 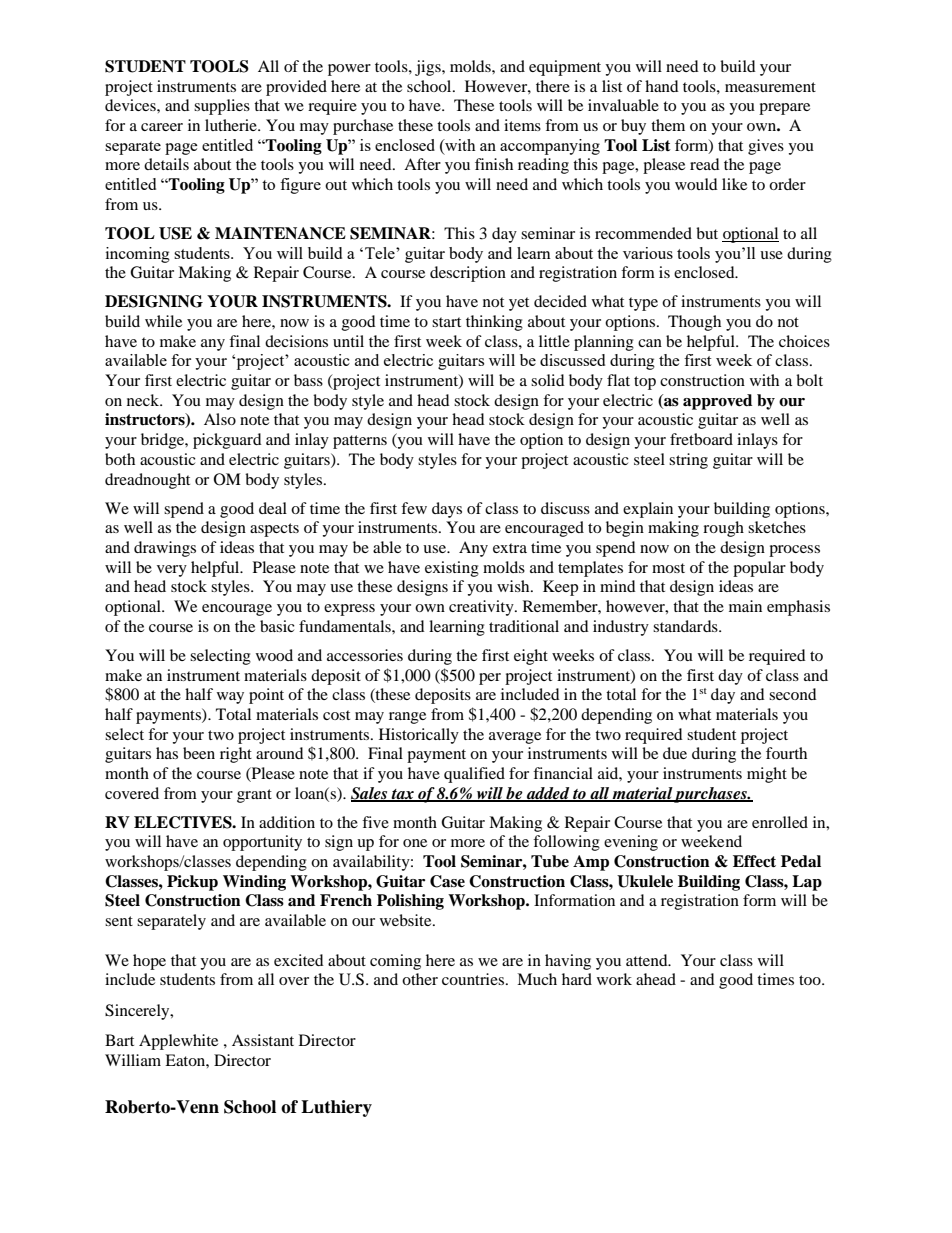 I want to click on while, so click(x=163, y=321).
